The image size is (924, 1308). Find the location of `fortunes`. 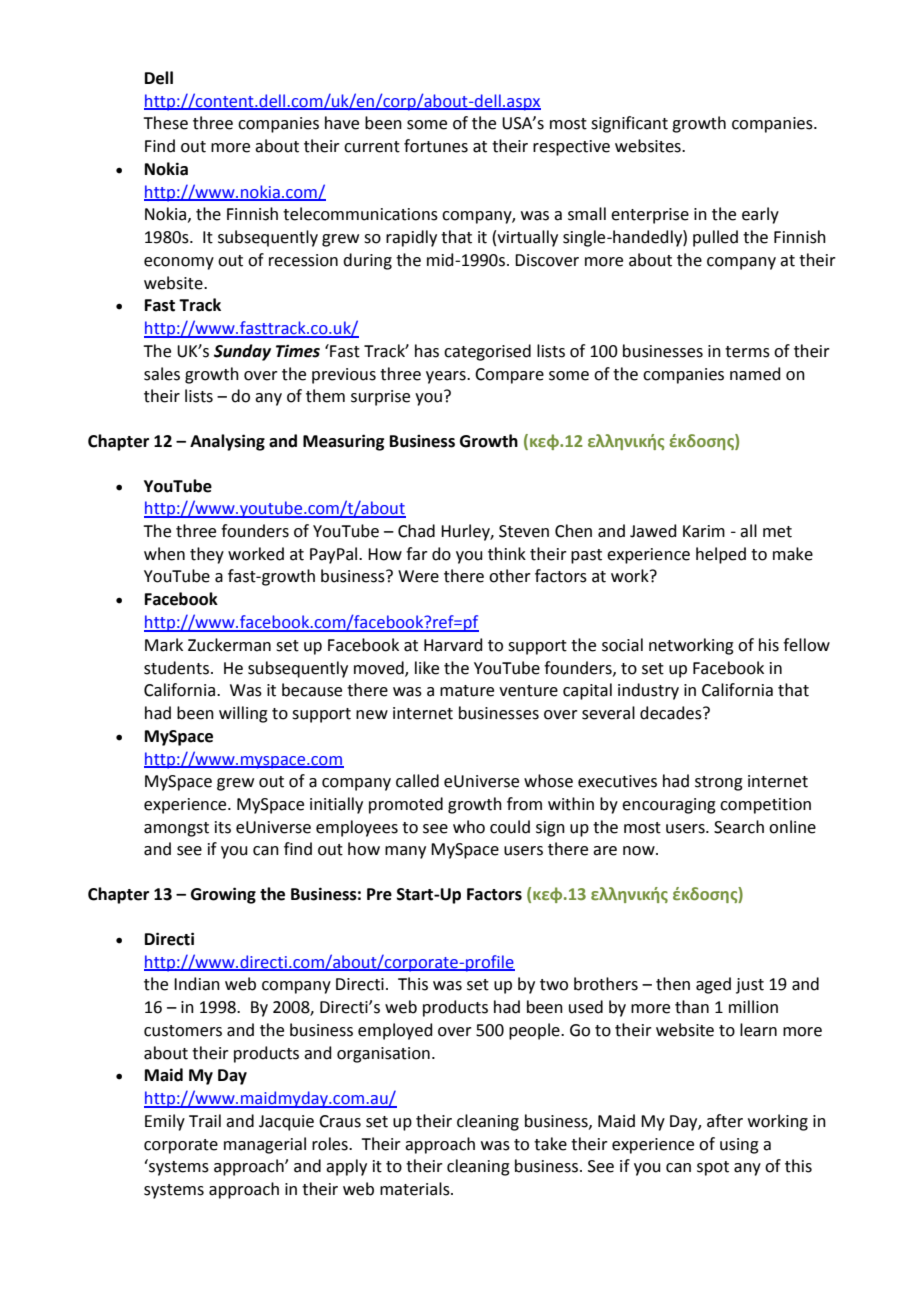

fortunes is located at coordinates (436, 146).
